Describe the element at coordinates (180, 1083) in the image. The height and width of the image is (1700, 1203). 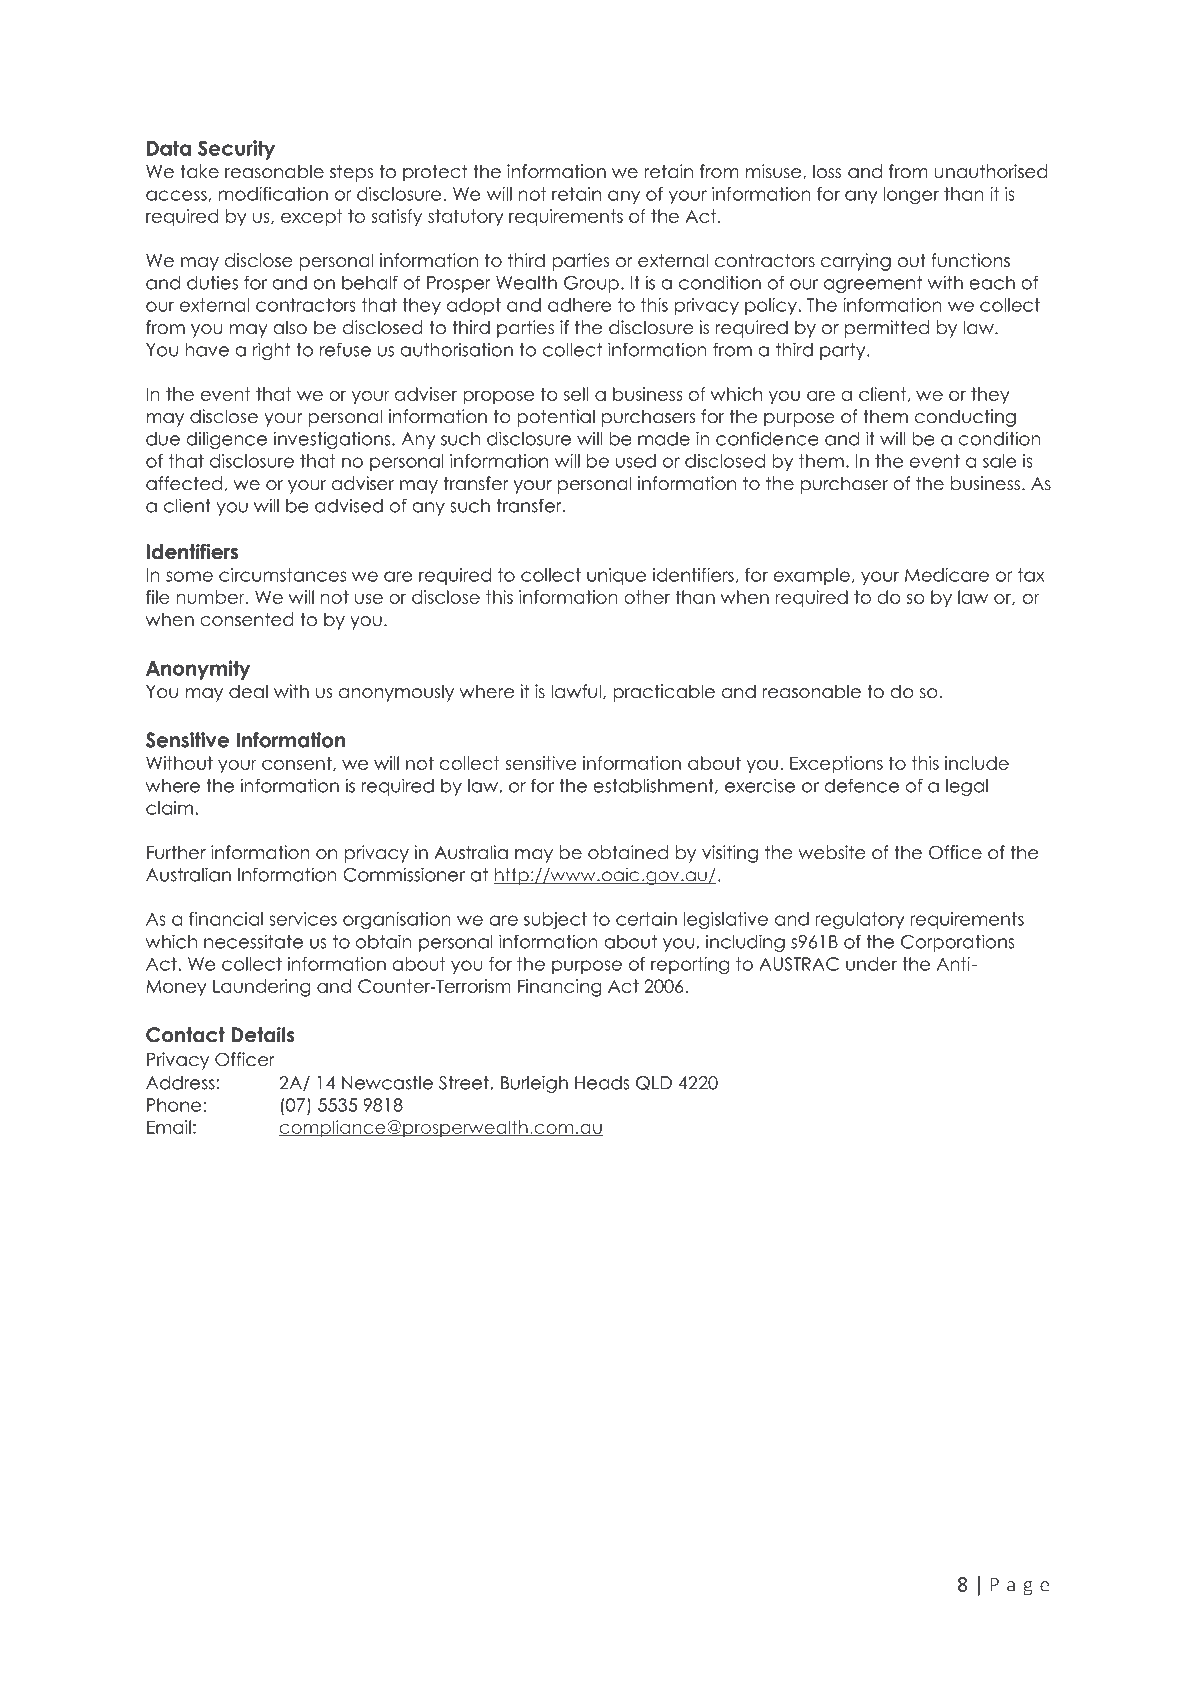
I see `Address` at that location.
